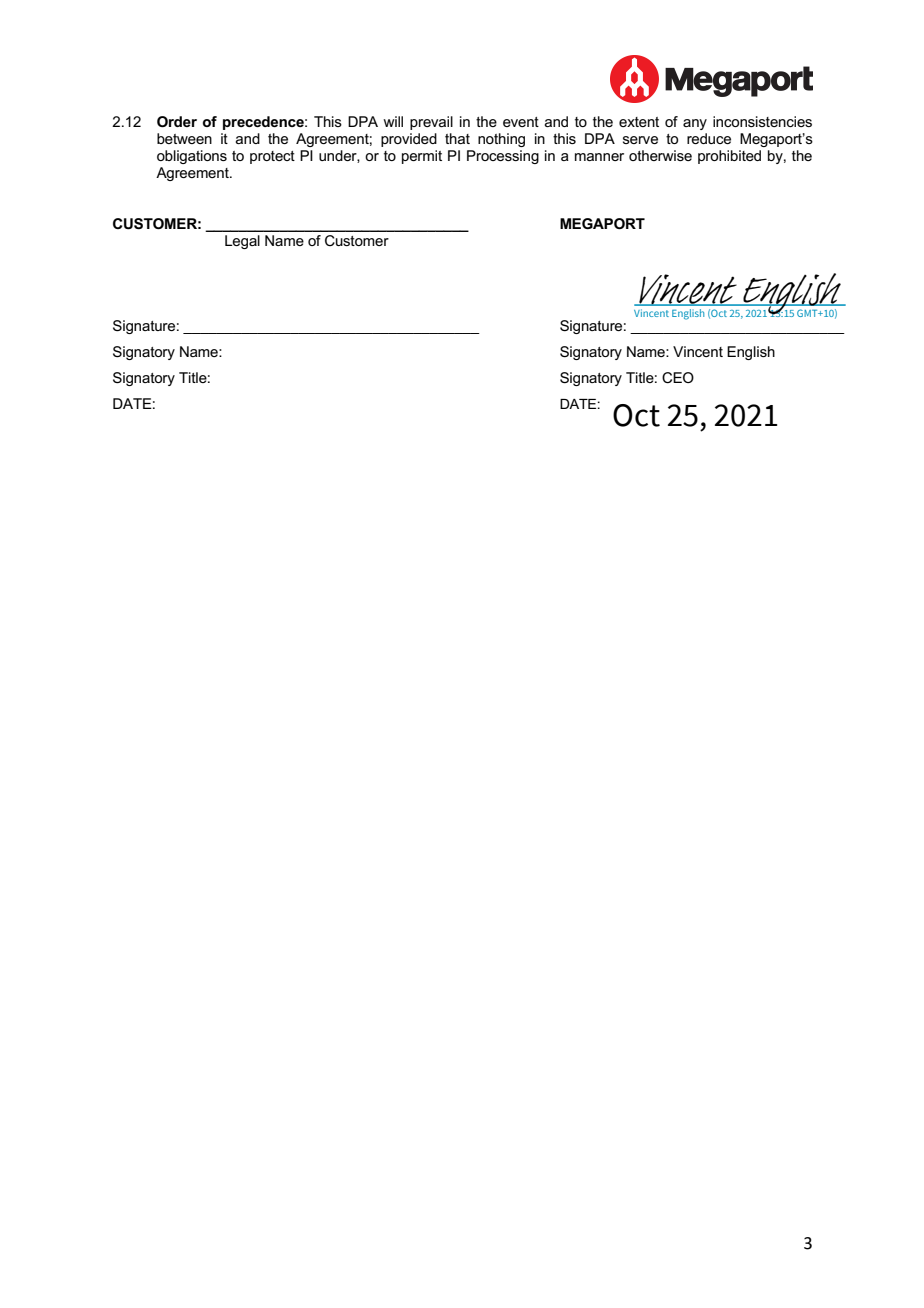 The width and height of the screenshot is (924, 1308). What do you see at coordinates (660, 155) in the screenshot?
I see `otherwise` at bounding box center [660, 155].
